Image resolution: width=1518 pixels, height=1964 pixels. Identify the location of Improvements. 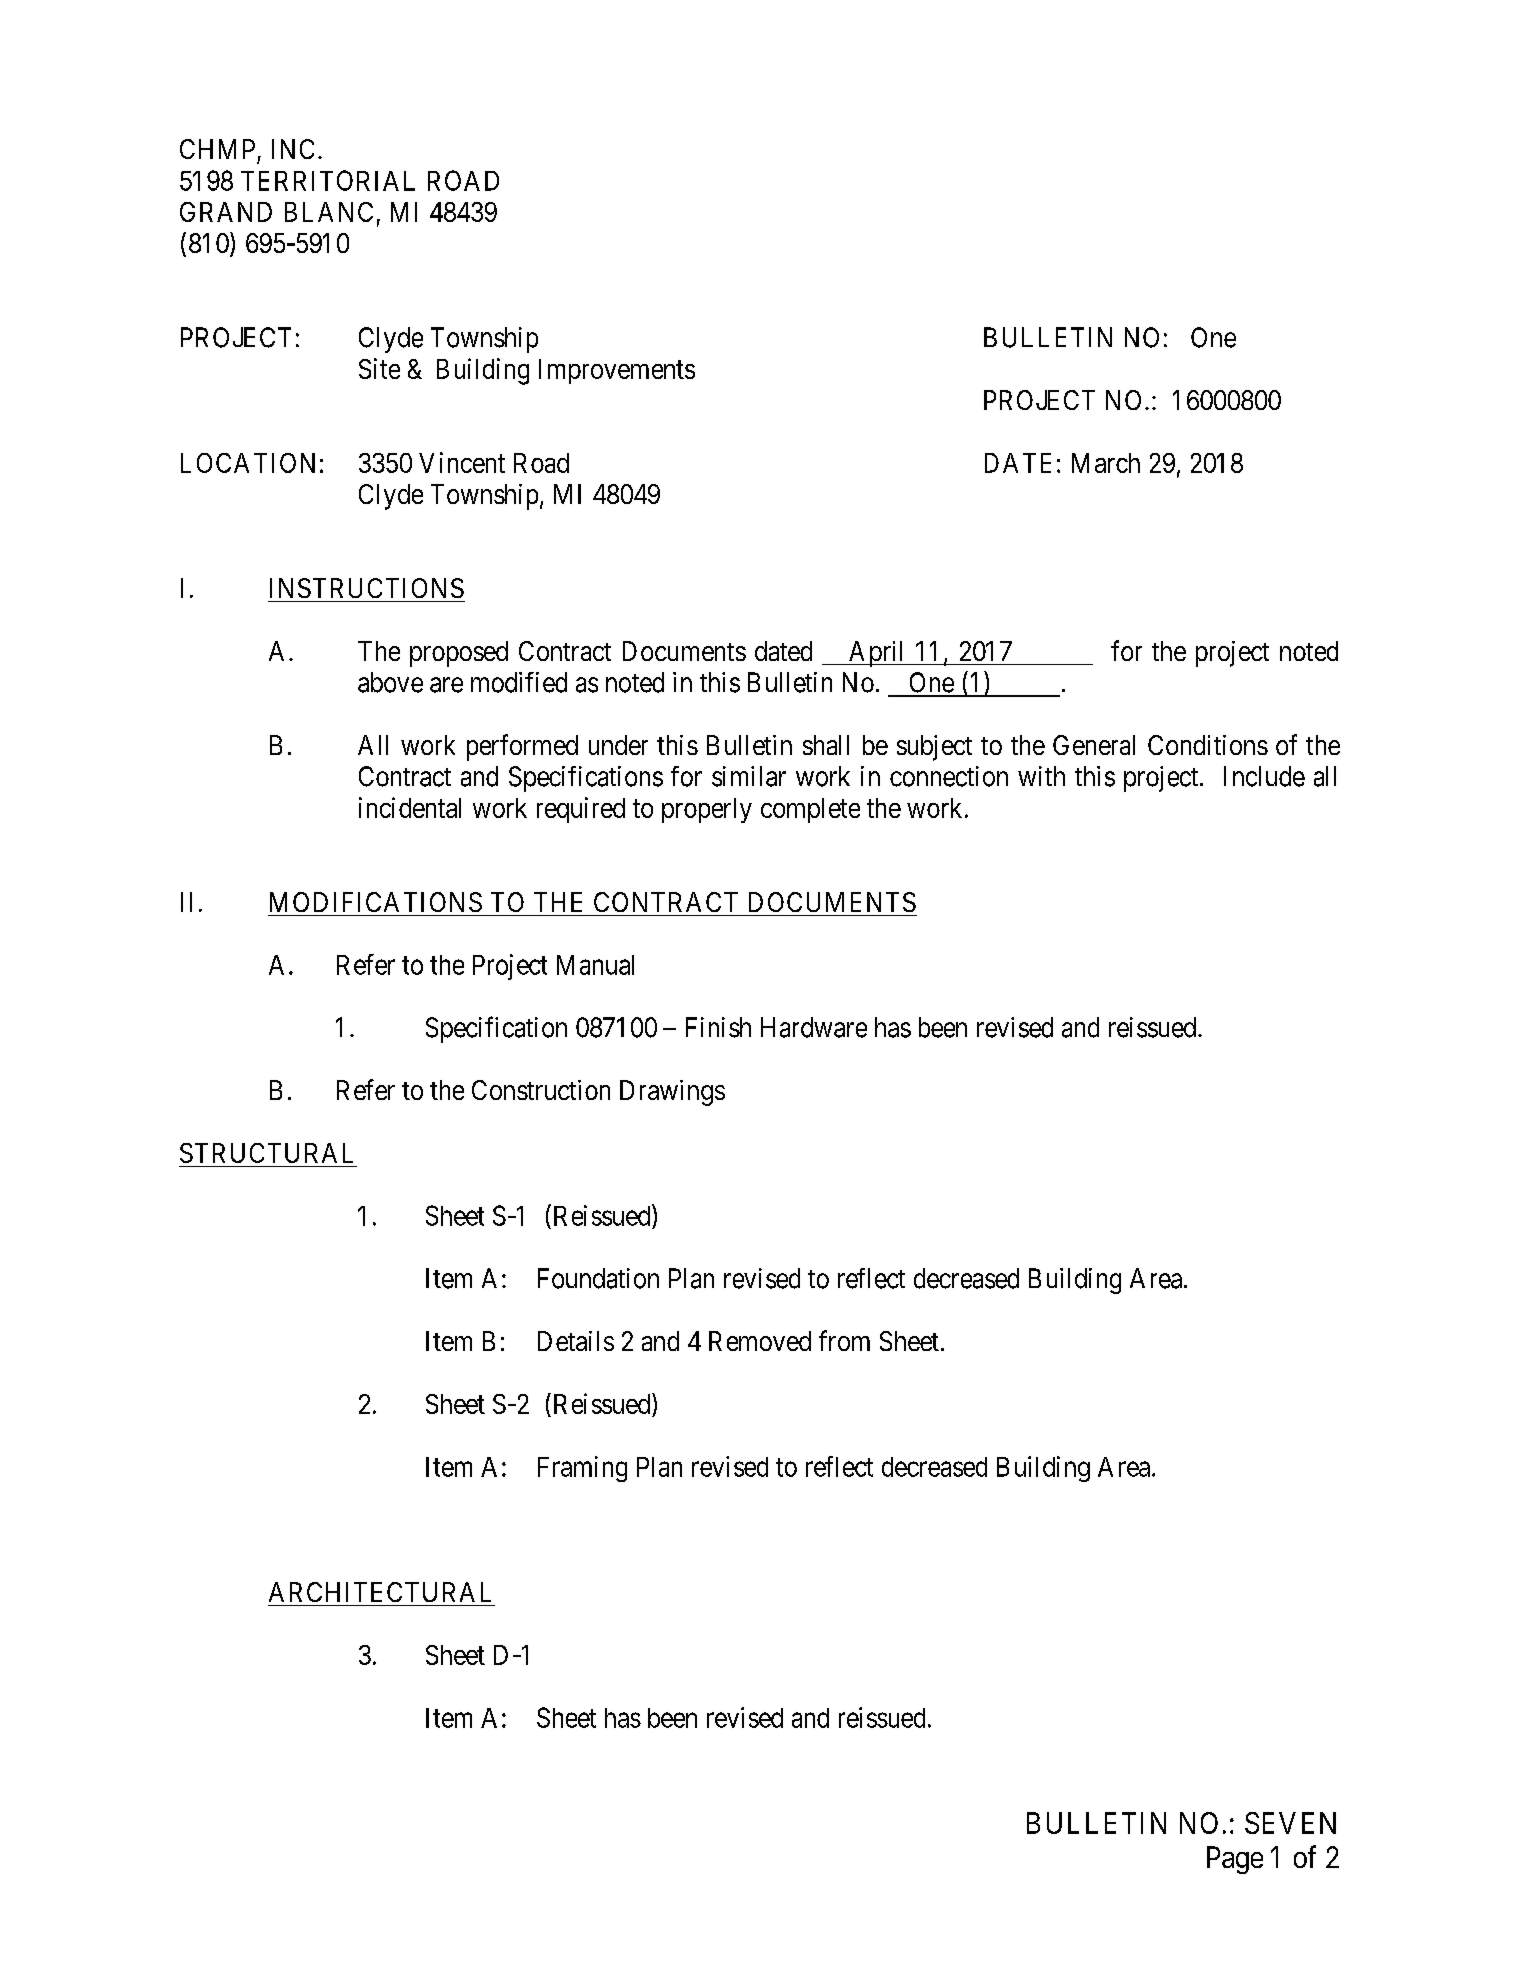
(617, 371).
